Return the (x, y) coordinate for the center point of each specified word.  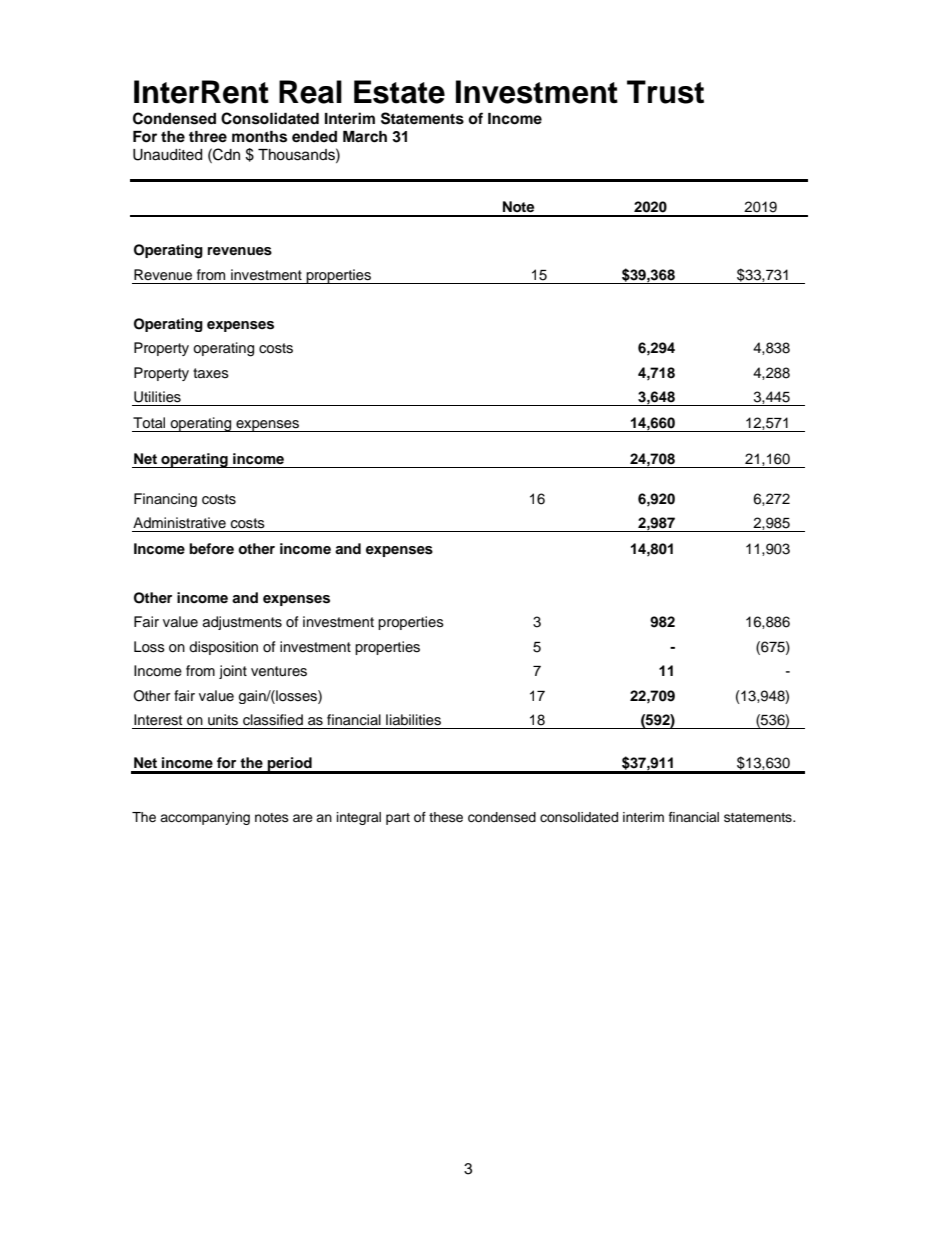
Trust (665, 92)
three (208, 136)
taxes (211, 373)
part (398, 819)
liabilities (413, 720)
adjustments (242, 623)
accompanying (205, 818)
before (211, 549)
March (365, 137)
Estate (399, 92)
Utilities (157, 397)
